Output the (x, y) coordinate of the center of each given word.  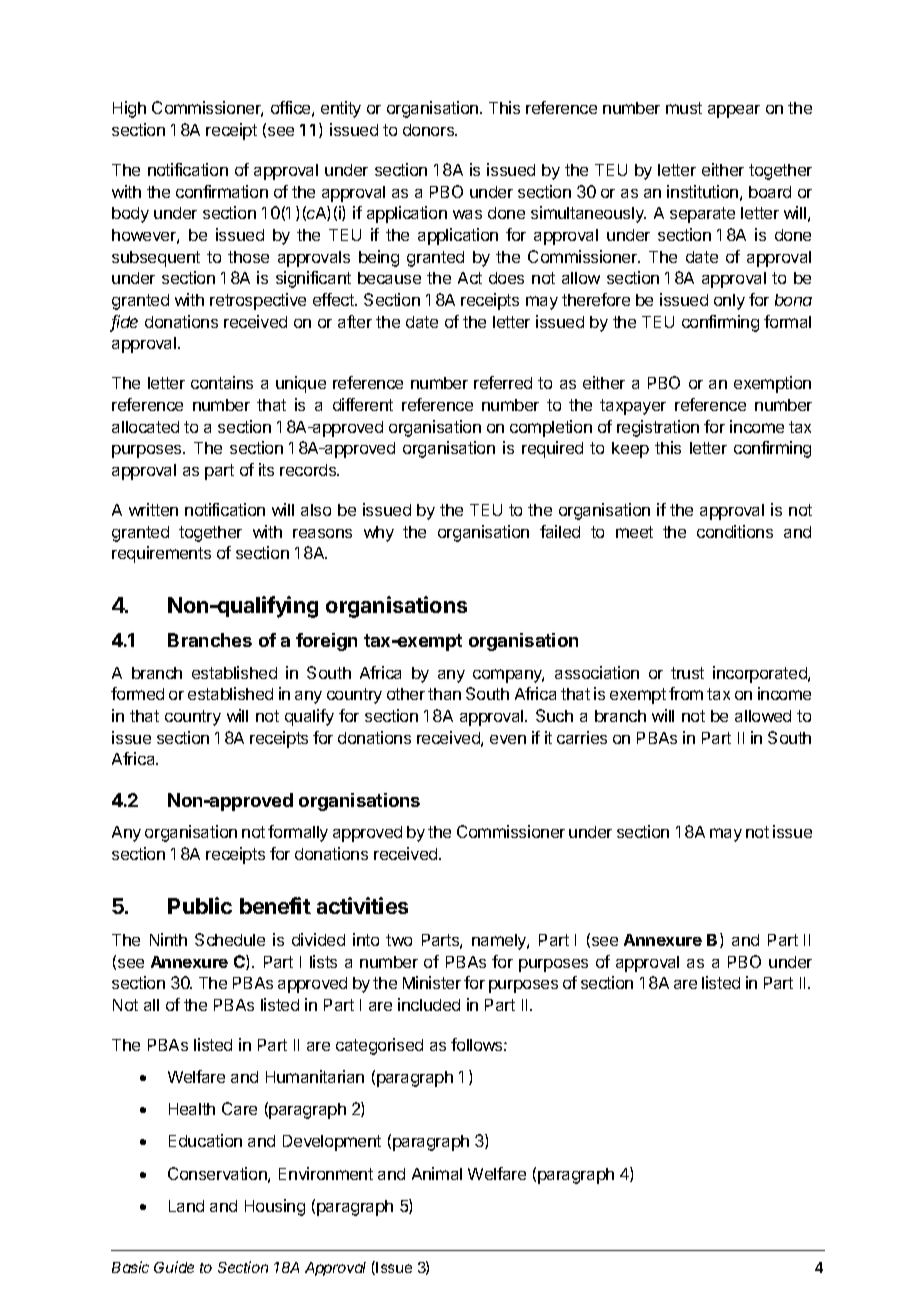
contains (222, 382)
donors (430, 130)
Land (186, 1206)
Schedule (230, 939)
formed (137, 693)
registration (658, 428)
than (444, 694)
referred (503, 382)
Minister (432, 982)
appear (734, 111)
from (686, 693)
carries (582, 737)
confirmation (222, 191)
